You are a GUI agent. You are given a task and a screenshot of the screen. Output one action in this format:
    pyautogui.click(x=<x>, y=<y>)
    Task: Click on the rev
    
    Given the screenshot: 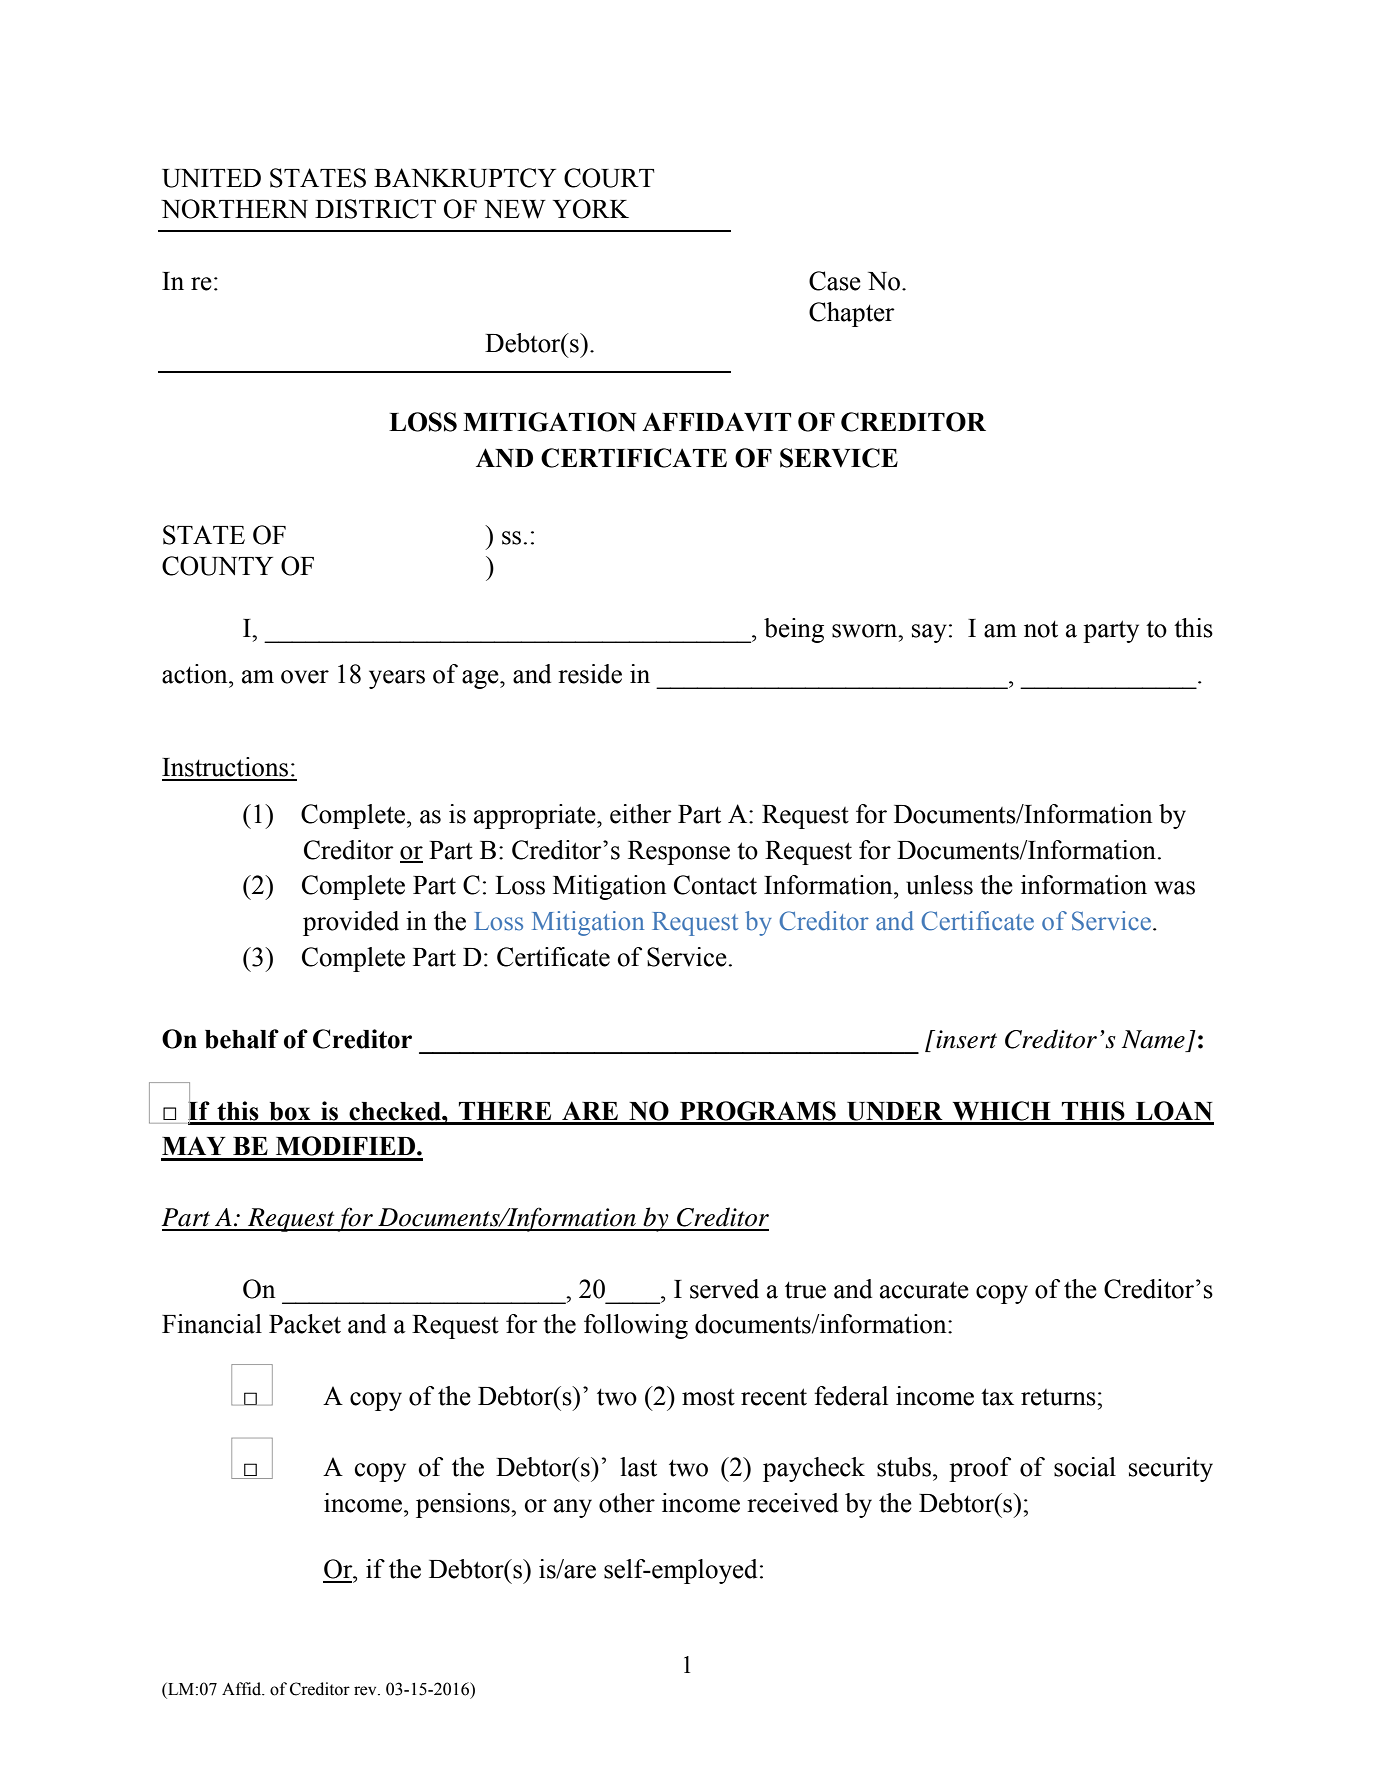 What is the action you would take?
    pyautogui.click(x=366, y=1691)
